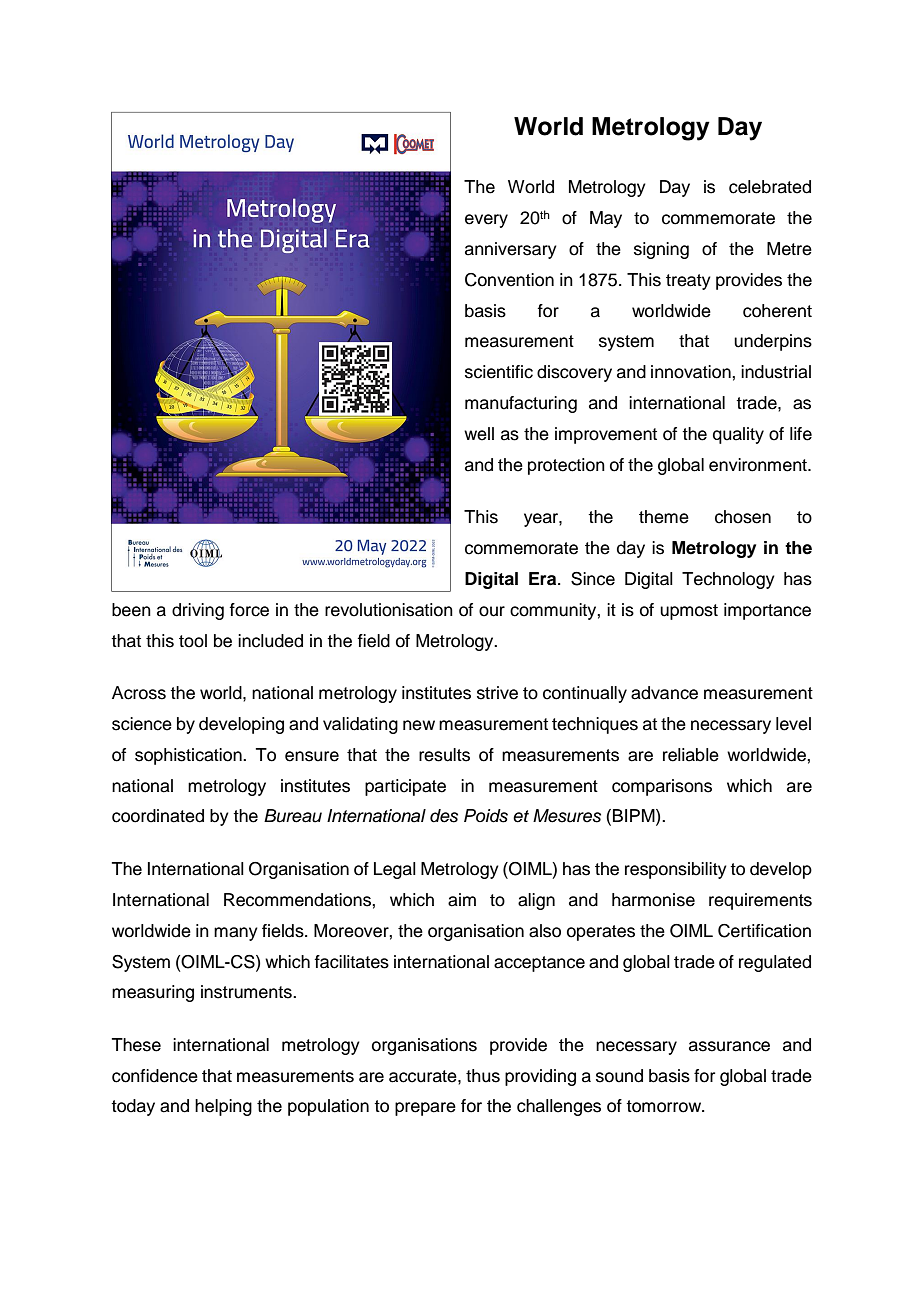 This image has height=1308, width=924. I want to click on well, so click(479, 434).
